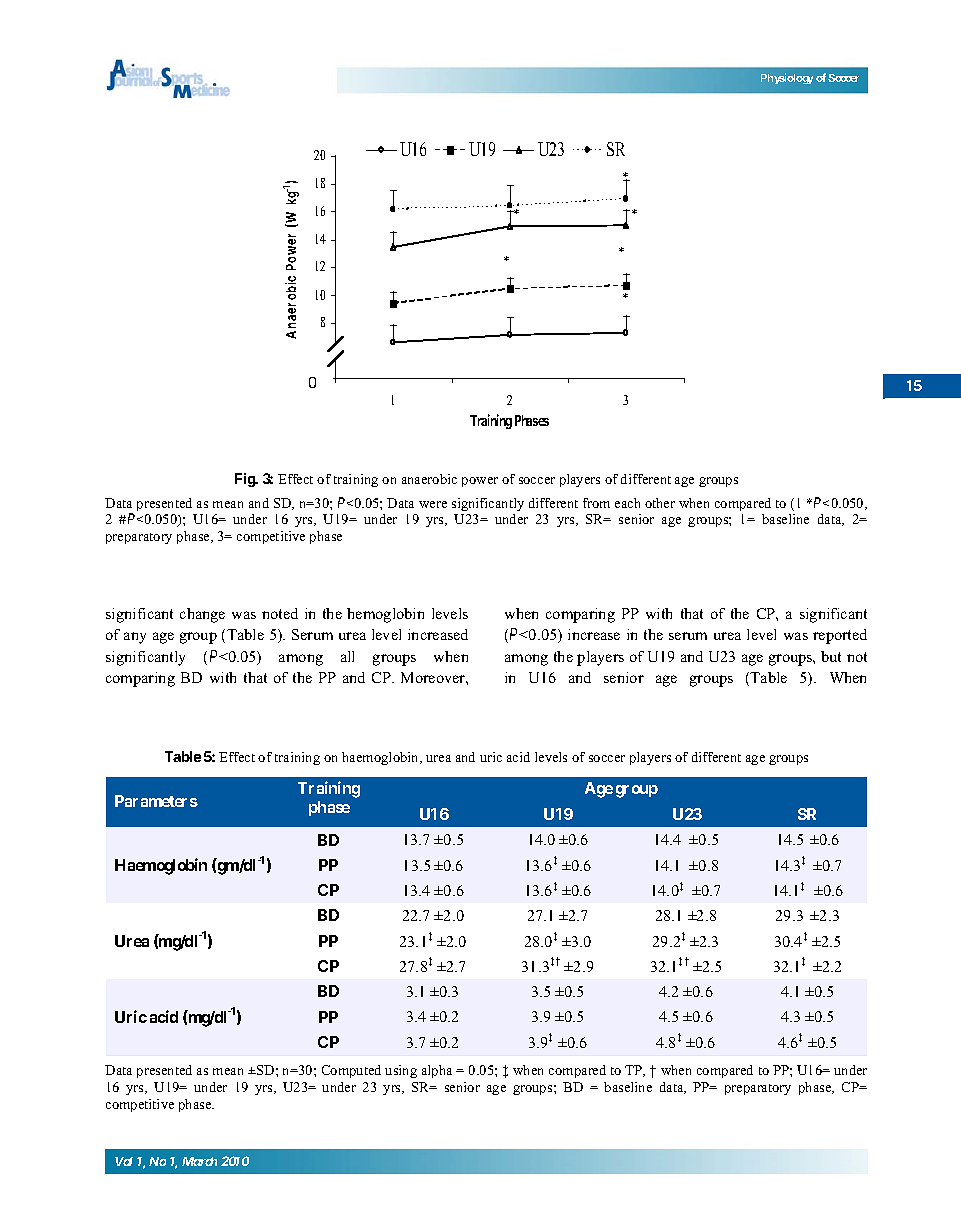 This page has height=1232, width=961. What do you see at coordinates (246, 480) in the page?
I see `Fig` at bounding box center [246, 480].
